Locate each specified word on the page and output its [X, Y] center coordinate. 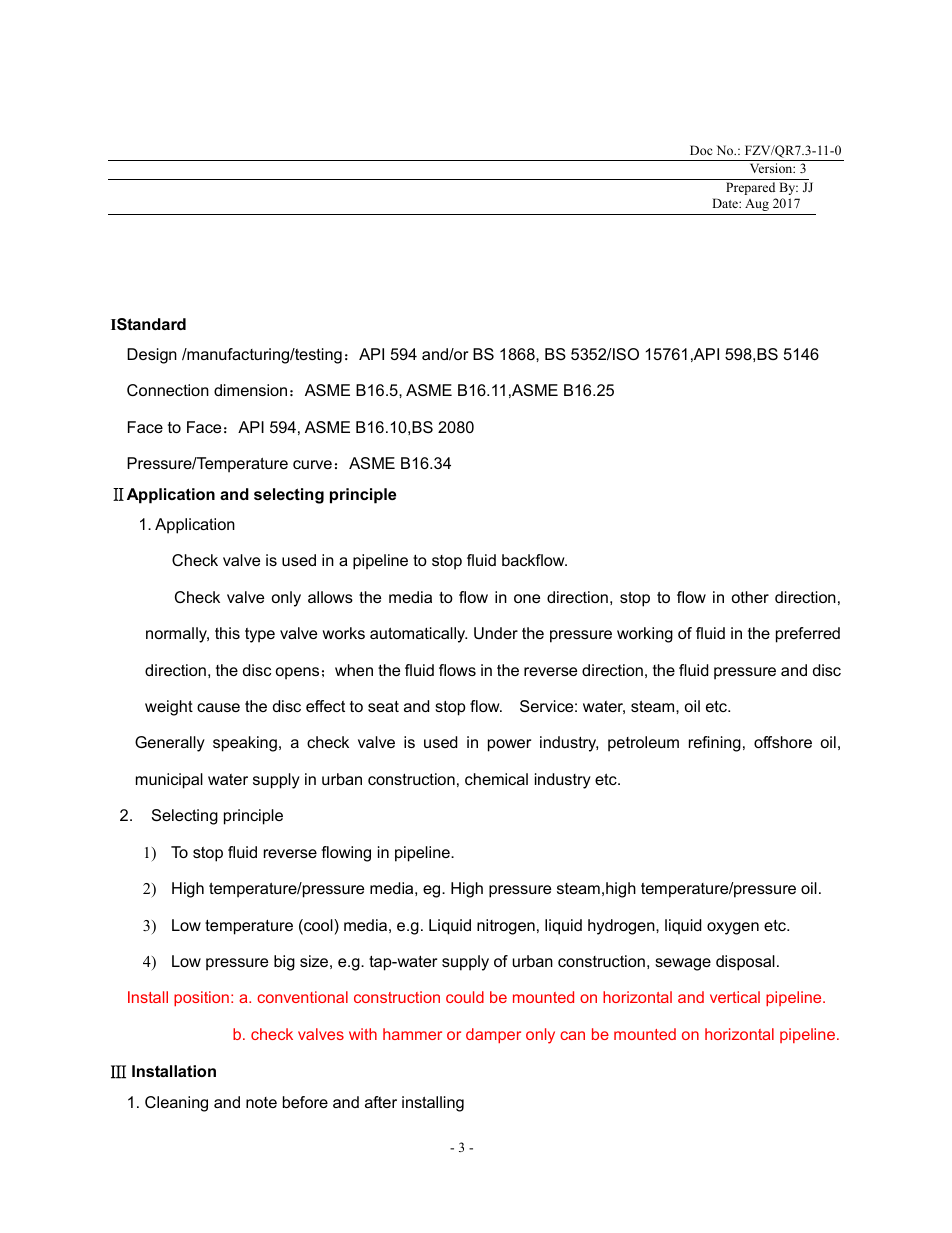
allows [330, 597]
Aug [757, 205]
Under [496, 633]
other [750, 597]
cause [218, 707]
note [261, 1102]
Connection [168, 390]
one [527, 598]
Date [726, 203]
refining [715, 744]
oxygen [733, 928]
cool [318, 926]
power [509, 745]
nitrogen [506, 927]
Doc [701, 150]
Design [152, 356]
